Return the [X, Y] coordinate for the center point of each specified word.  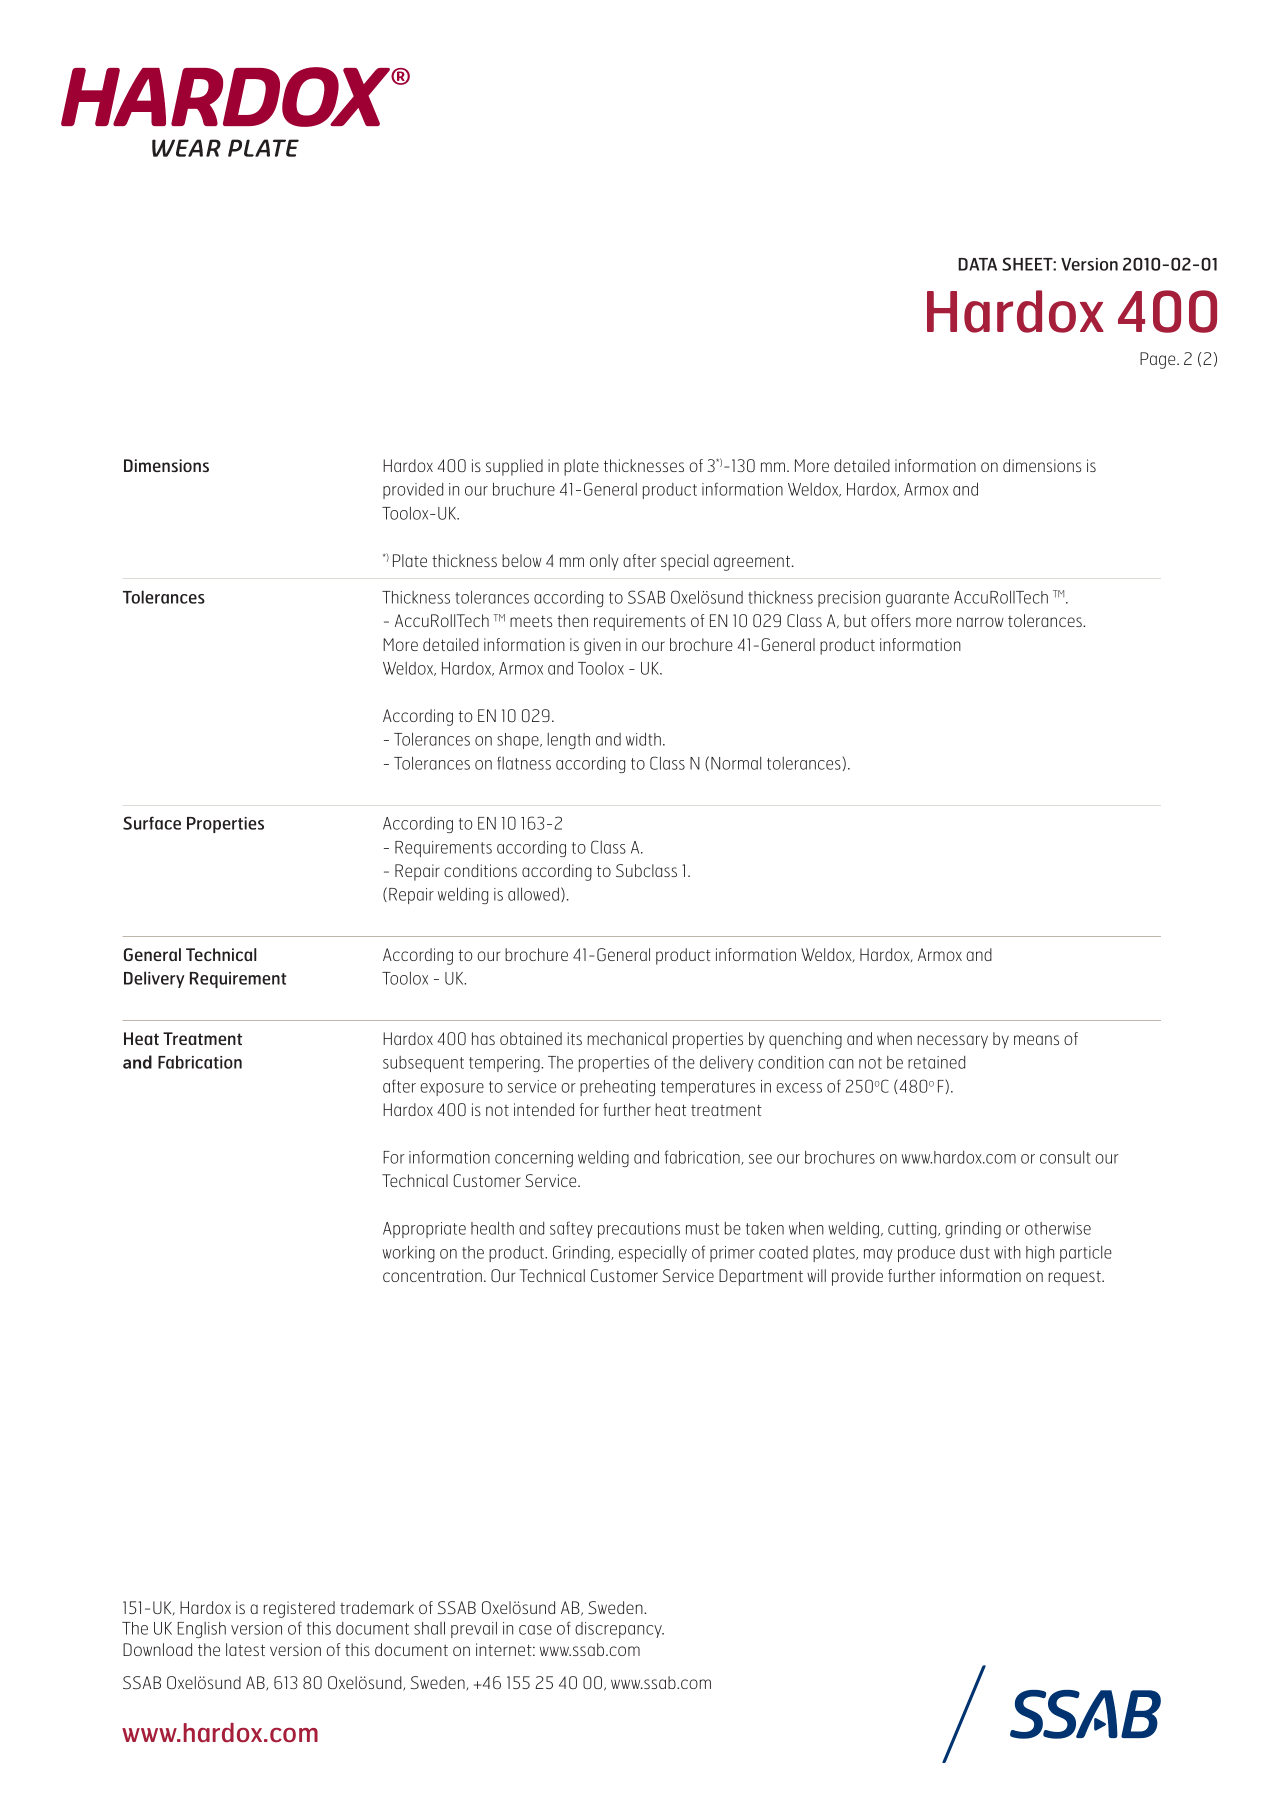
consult [1065, 1157]
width [643, 739]
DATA [977, 264]
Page [1159, 360]
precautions [639, 1230]
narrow [980, 622]
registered [299, 1609]
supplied [514, 467]
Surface [152, 823]
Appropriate [424, 1230]
